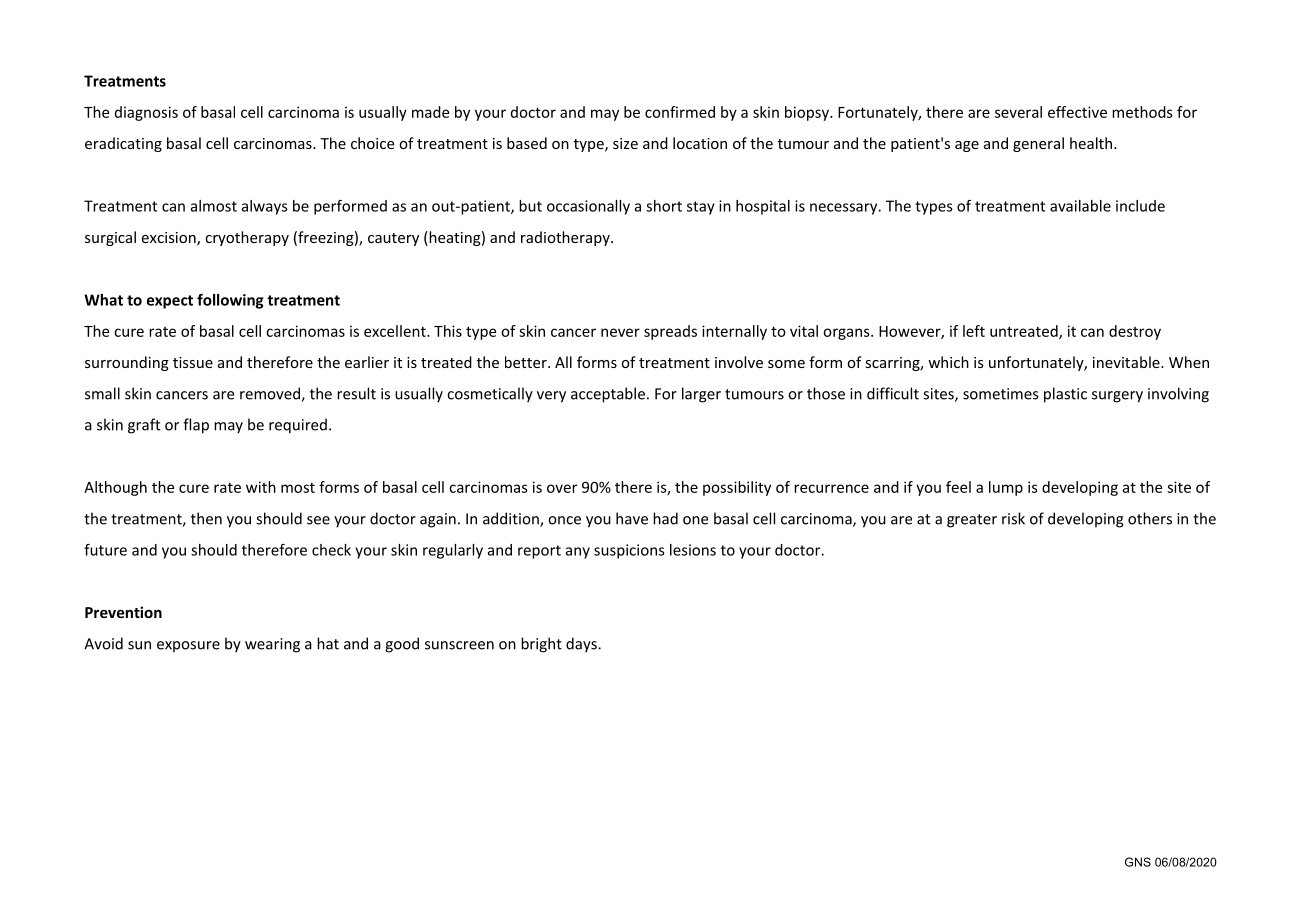 The image size is (1308, 924). What do you see at coordinates (261, 487) in the screenshot?
I see `with` at bounding box center [261, 487].
